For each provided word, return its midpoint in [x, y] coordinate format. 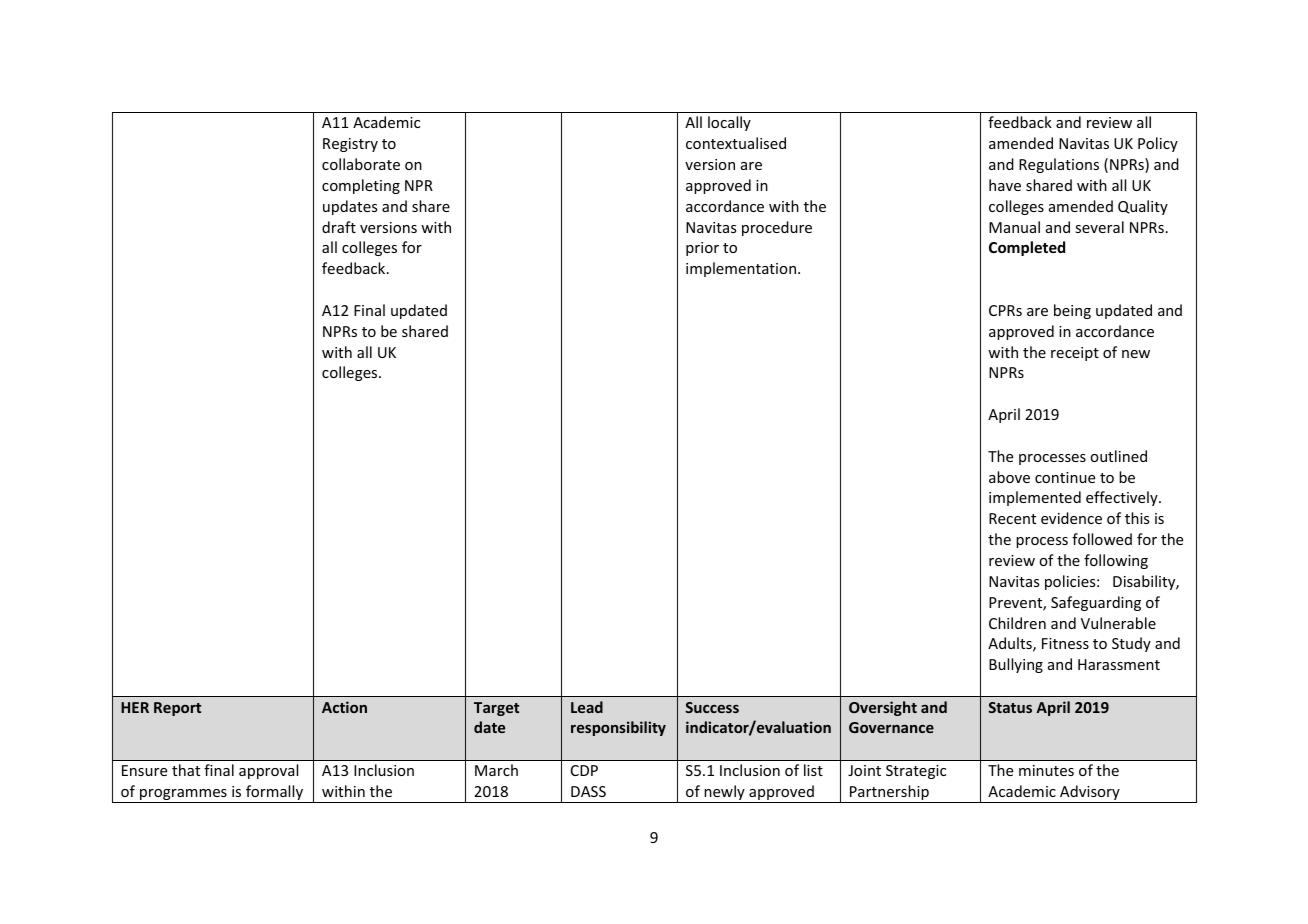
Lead [587, 707]
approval [268, 771]
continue [1065, 477]
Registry [350, 145]
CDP [584, 770]
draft [339, 227]
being [1072, 311]
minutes [1046, 770]
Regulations [1059, 165]
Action [344, 707]
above [1009, 477]
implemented [1035, 498]
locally [729, 123]
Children [1017, 623]
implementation [741, 269]
